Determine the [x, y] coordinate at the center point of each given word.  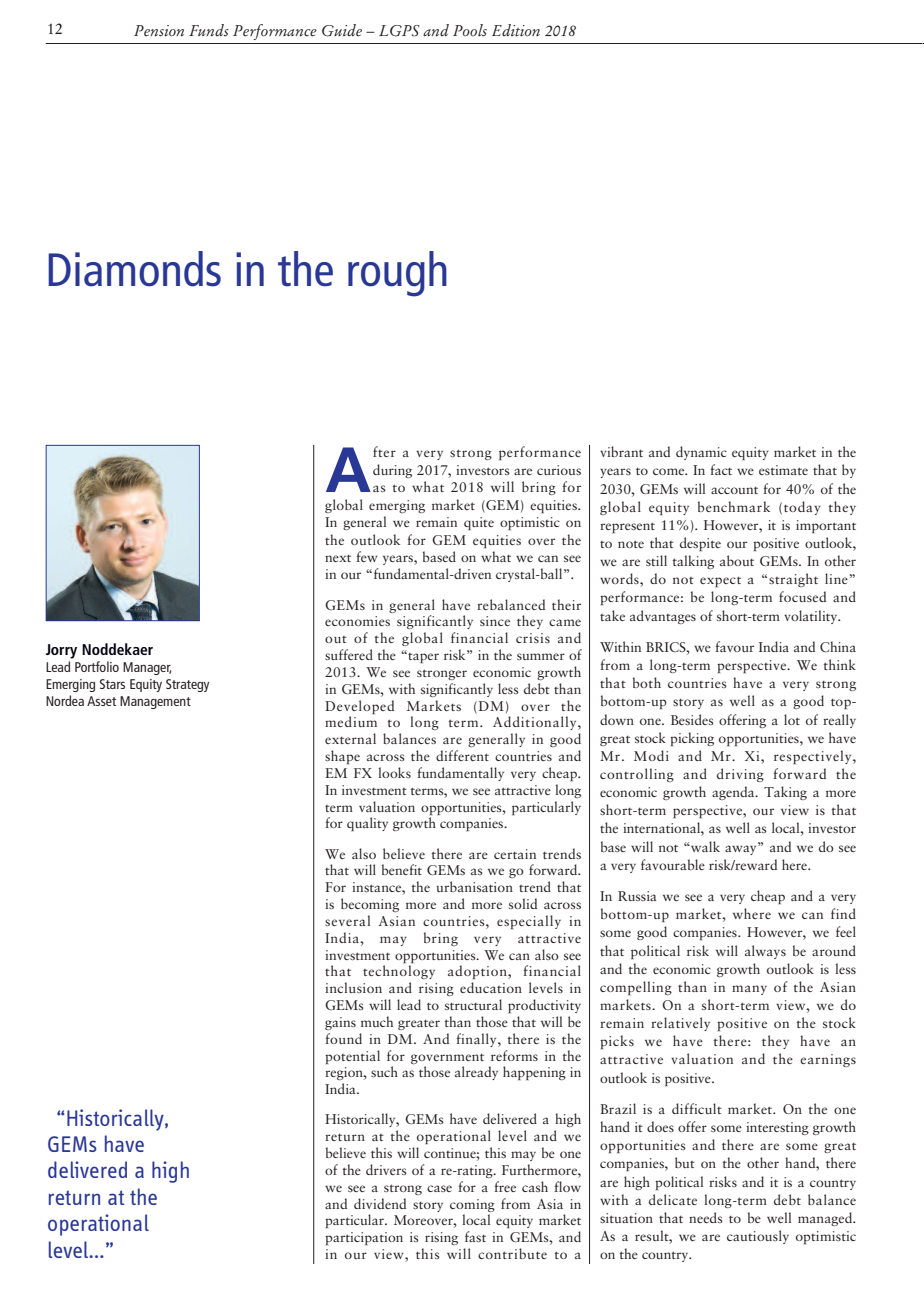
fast [475, 1236]
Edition [516, 30]
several [347, 920]
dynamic [701, 453]
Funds [209, 30]
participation [364, 1238]
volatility [812, 617]
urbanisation [475, 886]
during [392, 471]
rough [397, 274]
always [765, 952]
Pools [470, 30]
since [495, 621]
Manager [147, 668]
